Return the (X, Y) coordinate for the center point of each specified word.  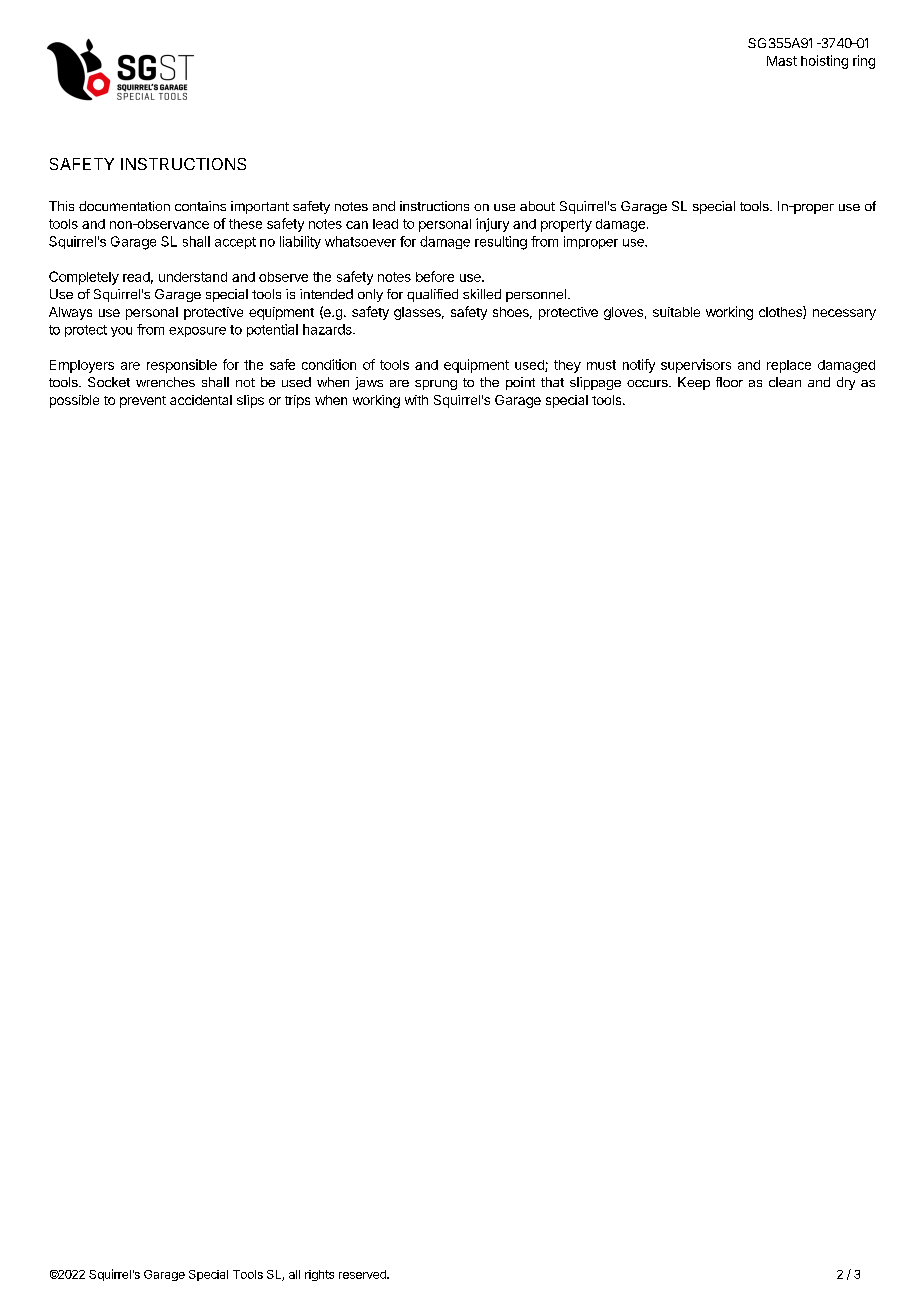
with (416, 400)
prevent (143, 402)
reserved (363, 1274)
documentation (124, 206)
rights (319, 1275)
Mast (782, 61)
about (537, 206)
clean (785, 382)
